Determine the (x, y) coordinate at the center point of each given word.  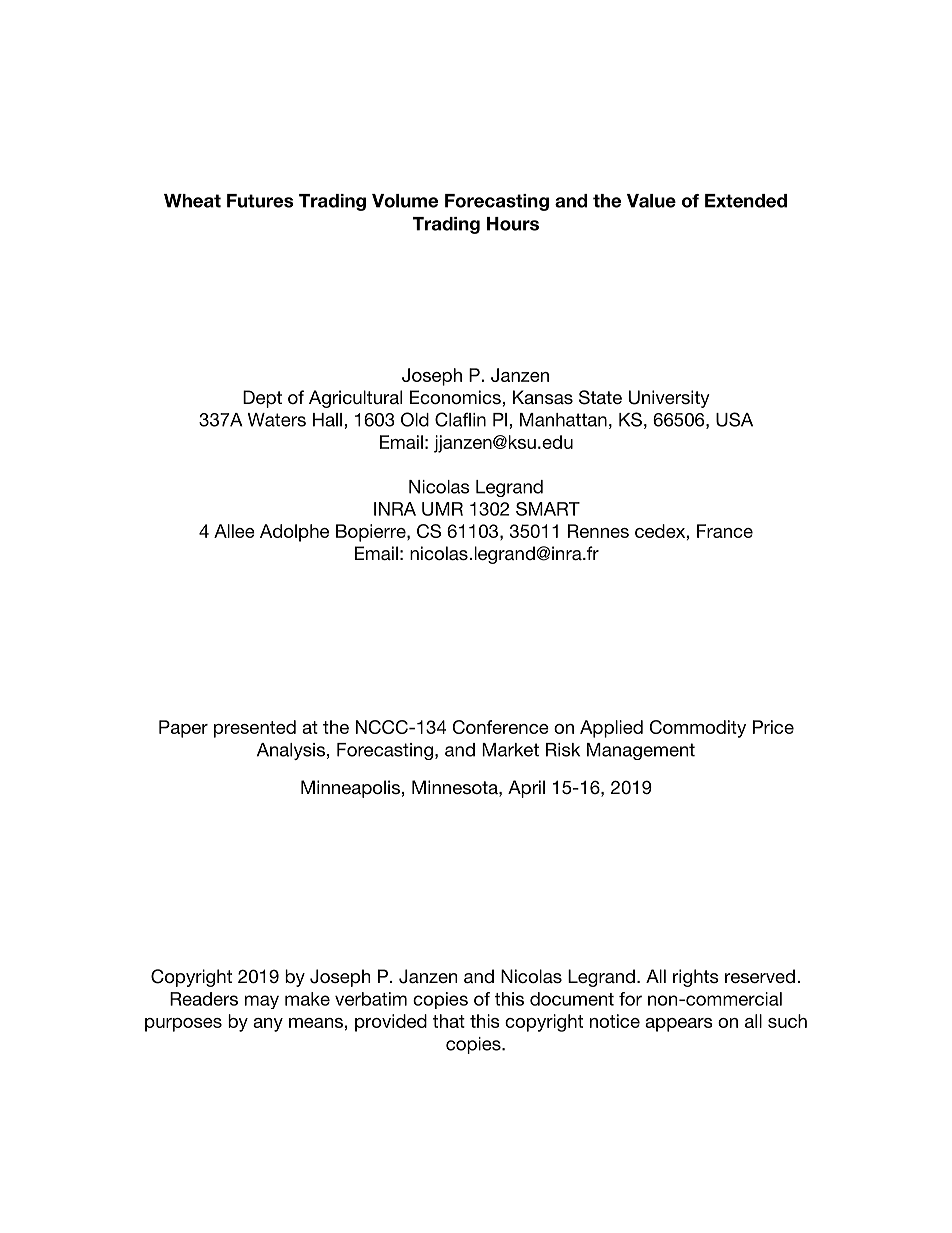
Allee (234, 531)
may (262, 1002)
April (526, 789)
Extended (746, 201)
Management (641, 751)
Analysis (291, 751)
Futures (260, 201)
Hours (513, 224)
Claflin (460, 419)
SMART (548, 509)
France (725, 531)
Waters (277, 420)
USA (734, 419)
